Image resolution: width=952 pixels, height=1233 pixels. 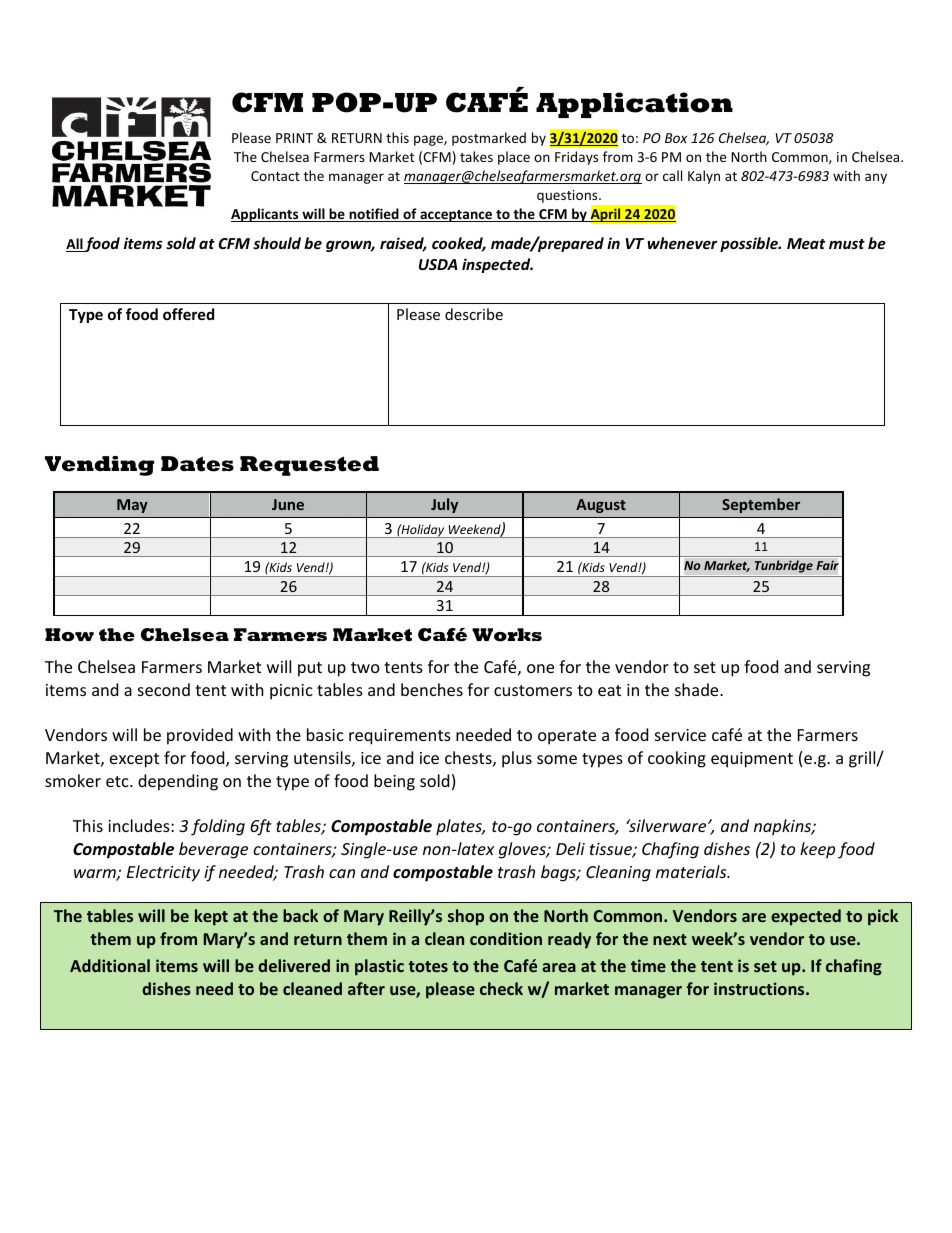 I want to click on Additional, so click(x=110, y=965).
